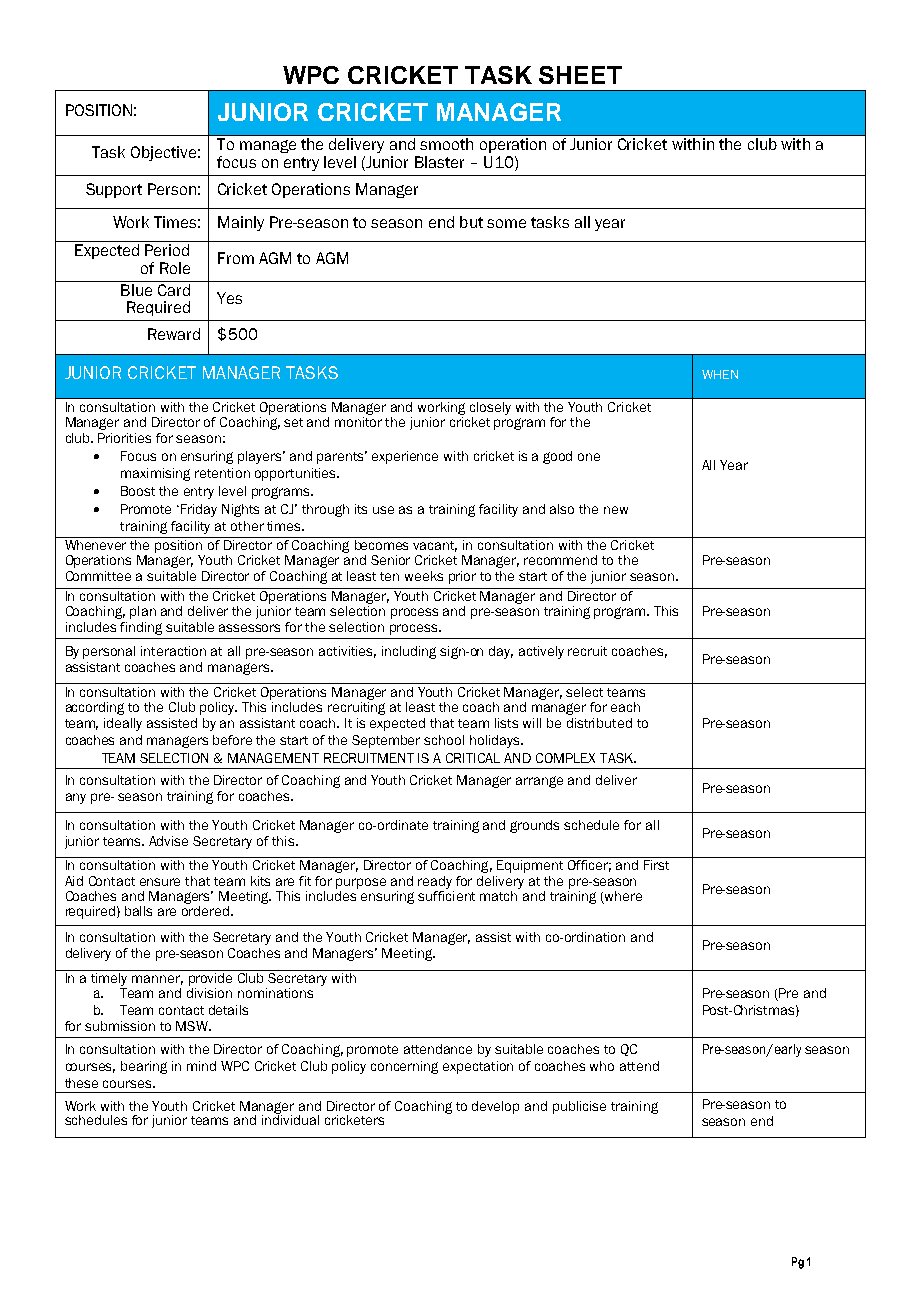 The image size is (924, 1307). I want to click on Support, so click(114, 190).
